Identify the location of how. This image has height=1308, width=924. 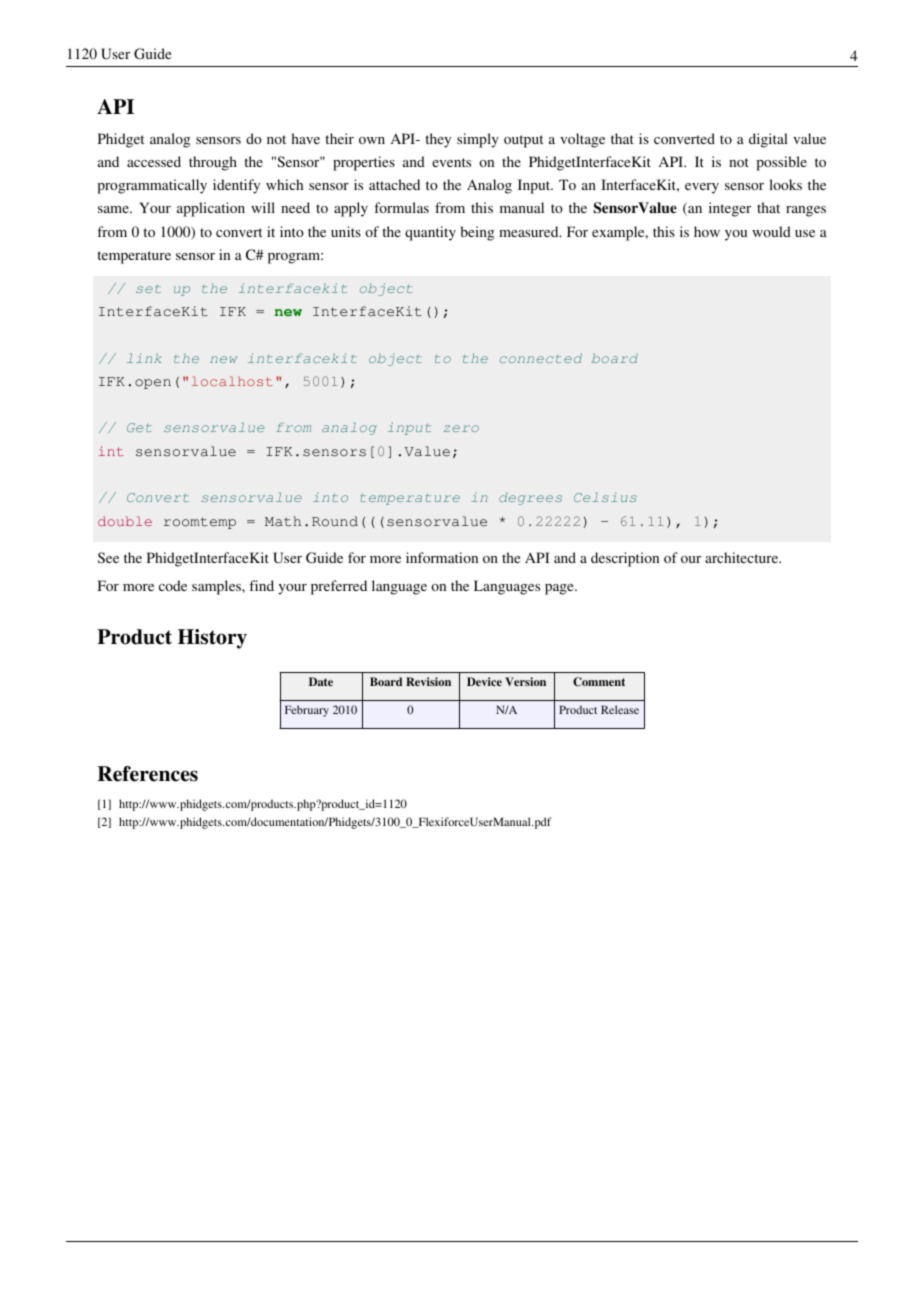
(707, 231).
